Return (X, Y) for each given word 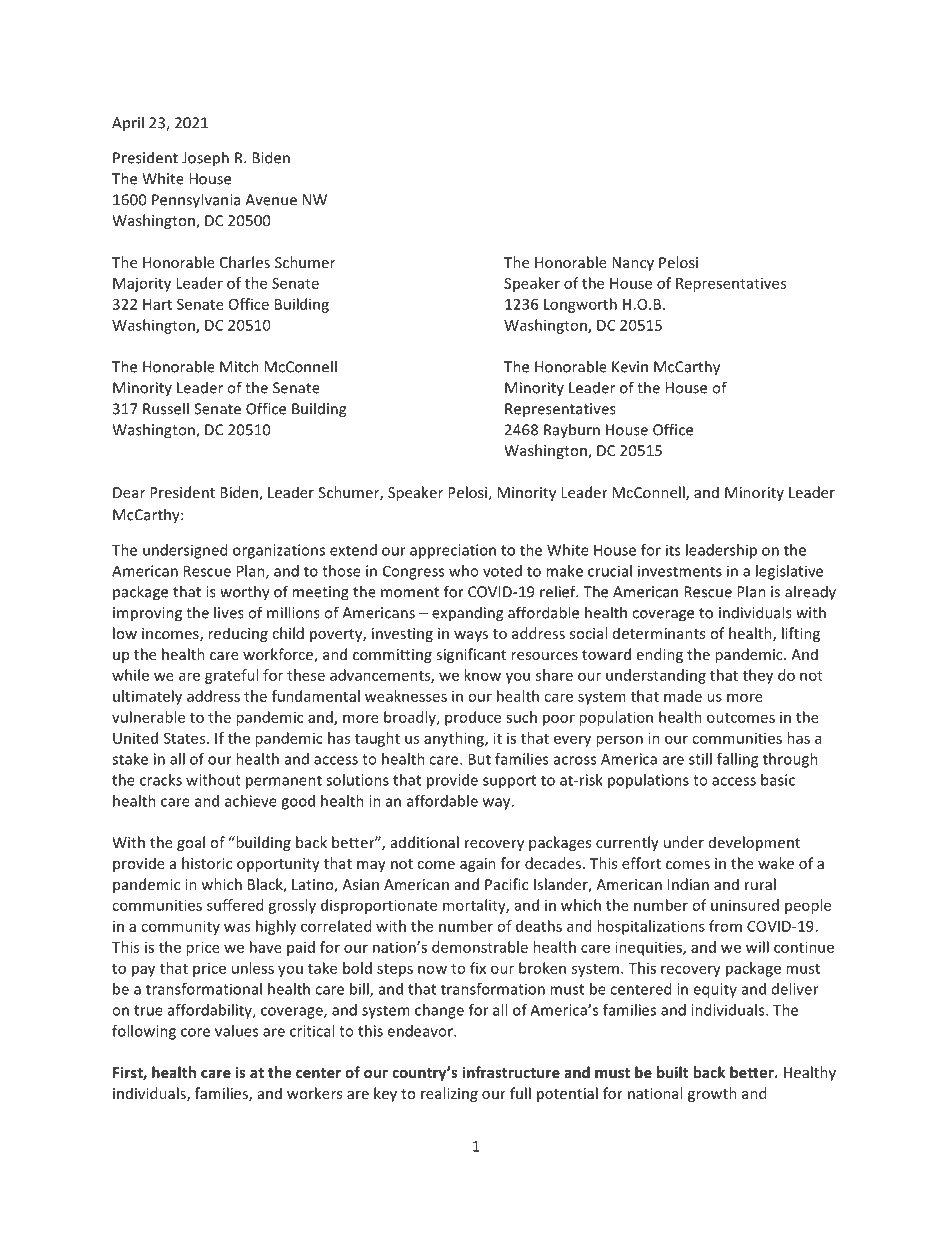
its (673, 550)
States (186, 738)
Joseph (205, 159)
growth (712, 1094)
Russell (166, 408)
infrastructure (511, 1072)
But (479, 759)
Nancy (633, 264)
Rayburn (572, 430)
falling (737, 760)
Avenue (271, 200)
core (195, 1032)
